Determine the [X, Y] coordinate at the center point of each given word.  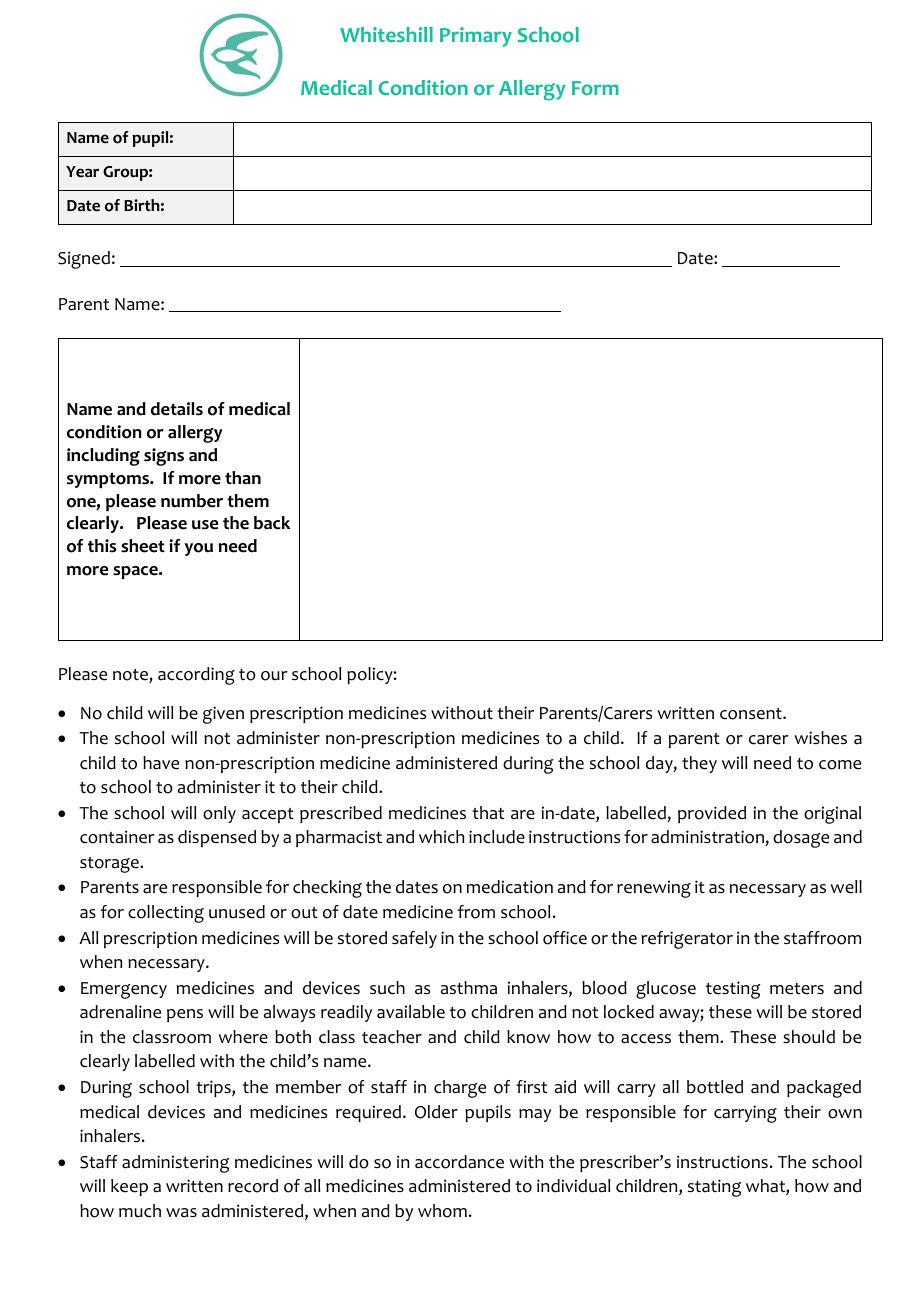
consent [752, 714]
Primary [476, 37]
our [274, 676]
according [196, 676]
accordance [459, 1162]
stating [714, 1188]
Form [595, 88]
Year [82, 172]
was [181, 1213]
